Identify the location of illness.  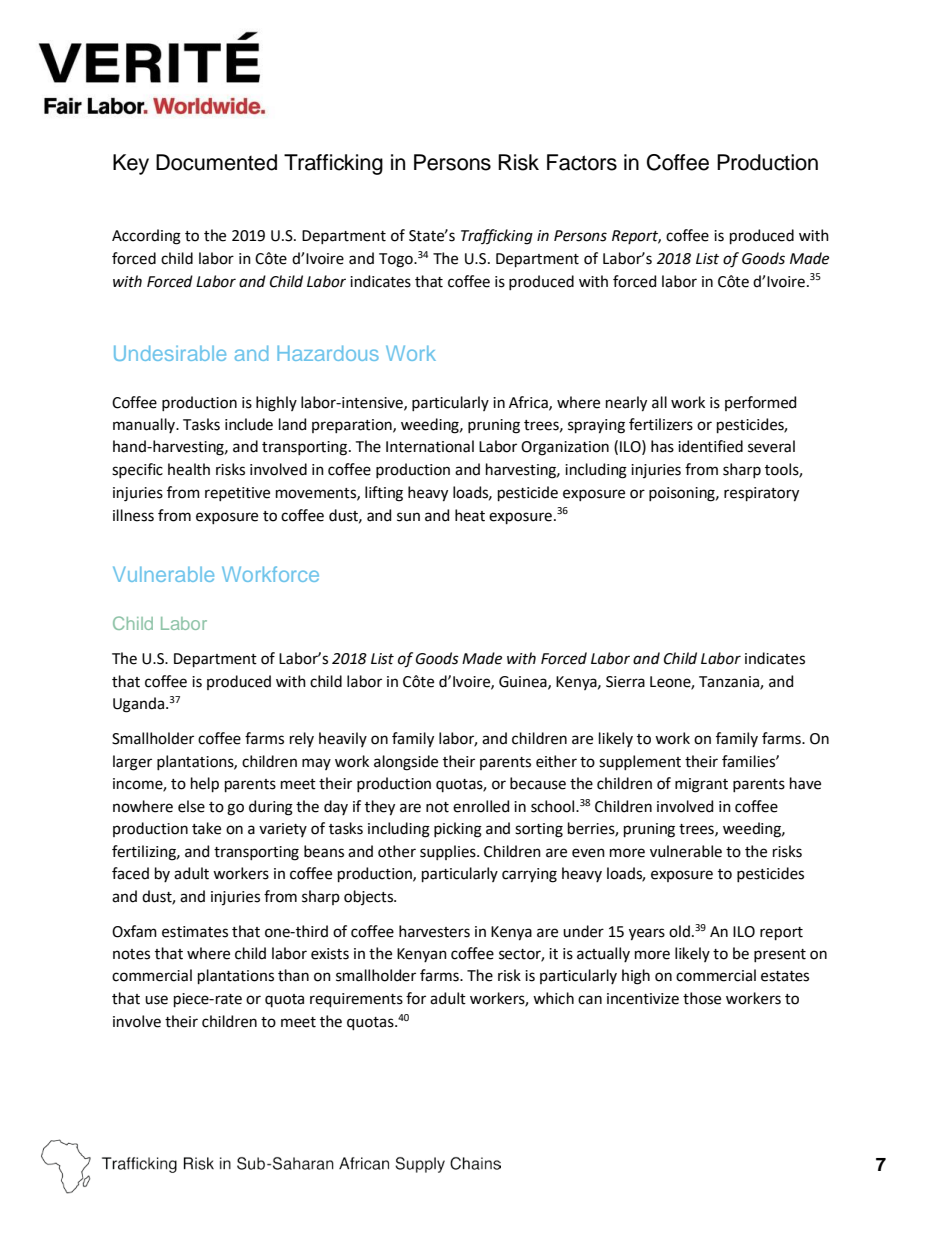
(133, 515).
